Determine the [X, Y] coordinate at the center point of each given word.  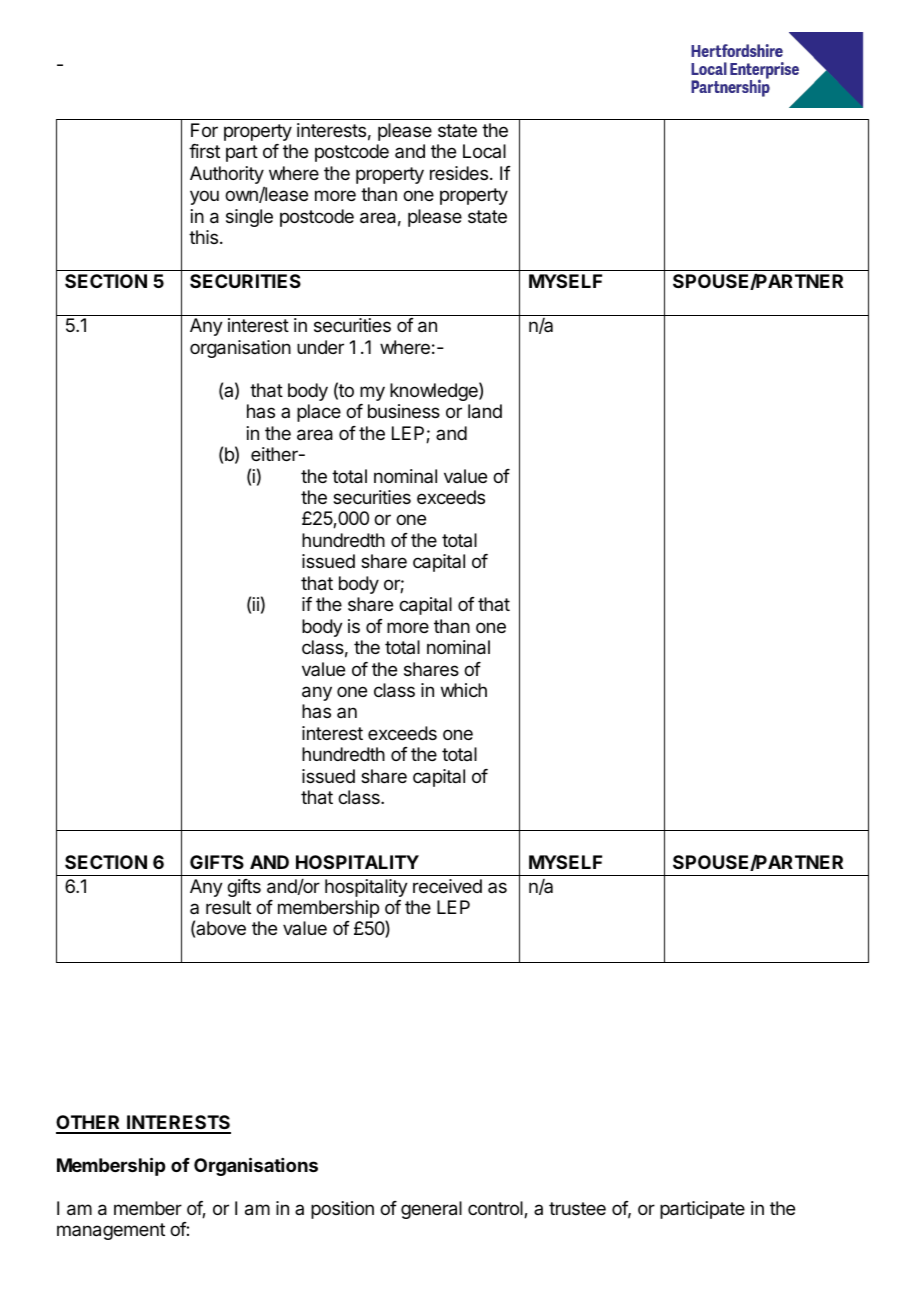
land [485, 411]
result [228, 907]
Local [484, 151]
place [319, 413]
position [342, 1210]
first [204, 151]
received [447, 886]
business [404, 411]
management [111, 1231]
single [249, 218]
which [464, 690]
